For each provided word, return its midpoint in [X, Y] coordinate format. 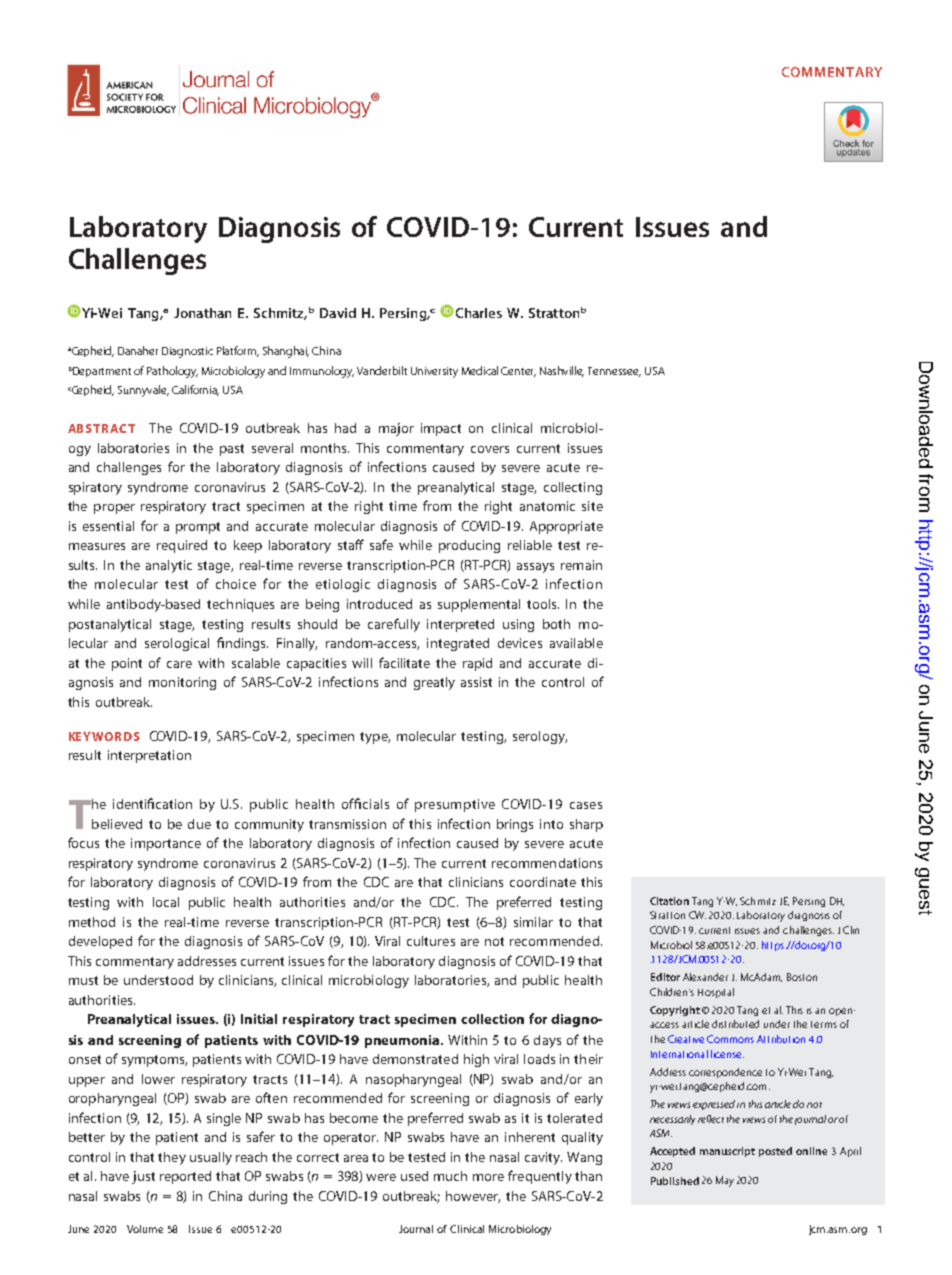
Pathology [172, 372]
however [473, 1197]
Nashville [562, 371]
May [725, 1181]
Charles [479, 313]
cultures [431, 941]
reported [185, 1177]
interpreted [460, 625]
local [166, 902]
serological [177, 644]
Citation [669, 901]
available [576, 643]
